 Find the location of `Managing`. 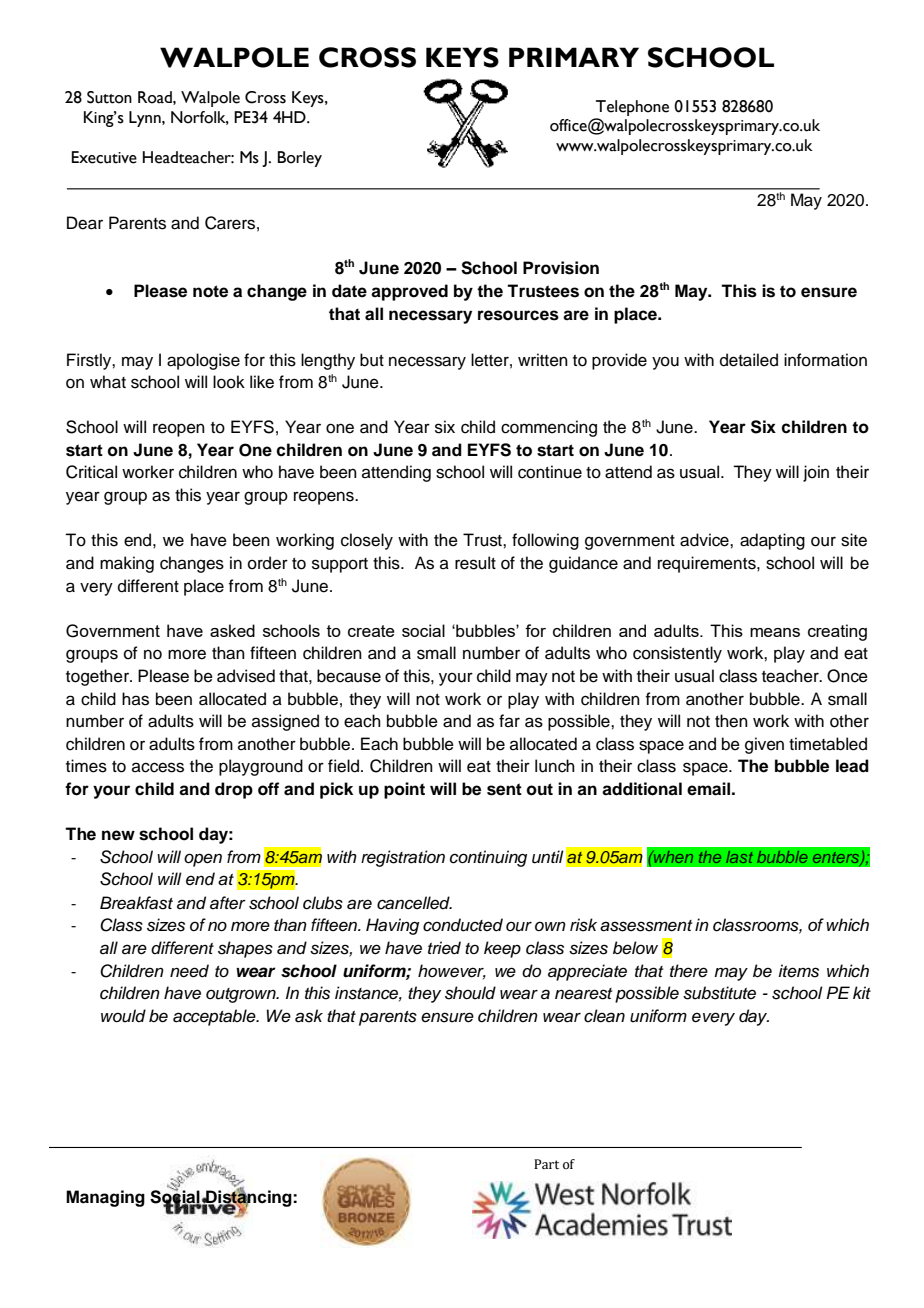

Managing is located at coordinates (105, 1198).
